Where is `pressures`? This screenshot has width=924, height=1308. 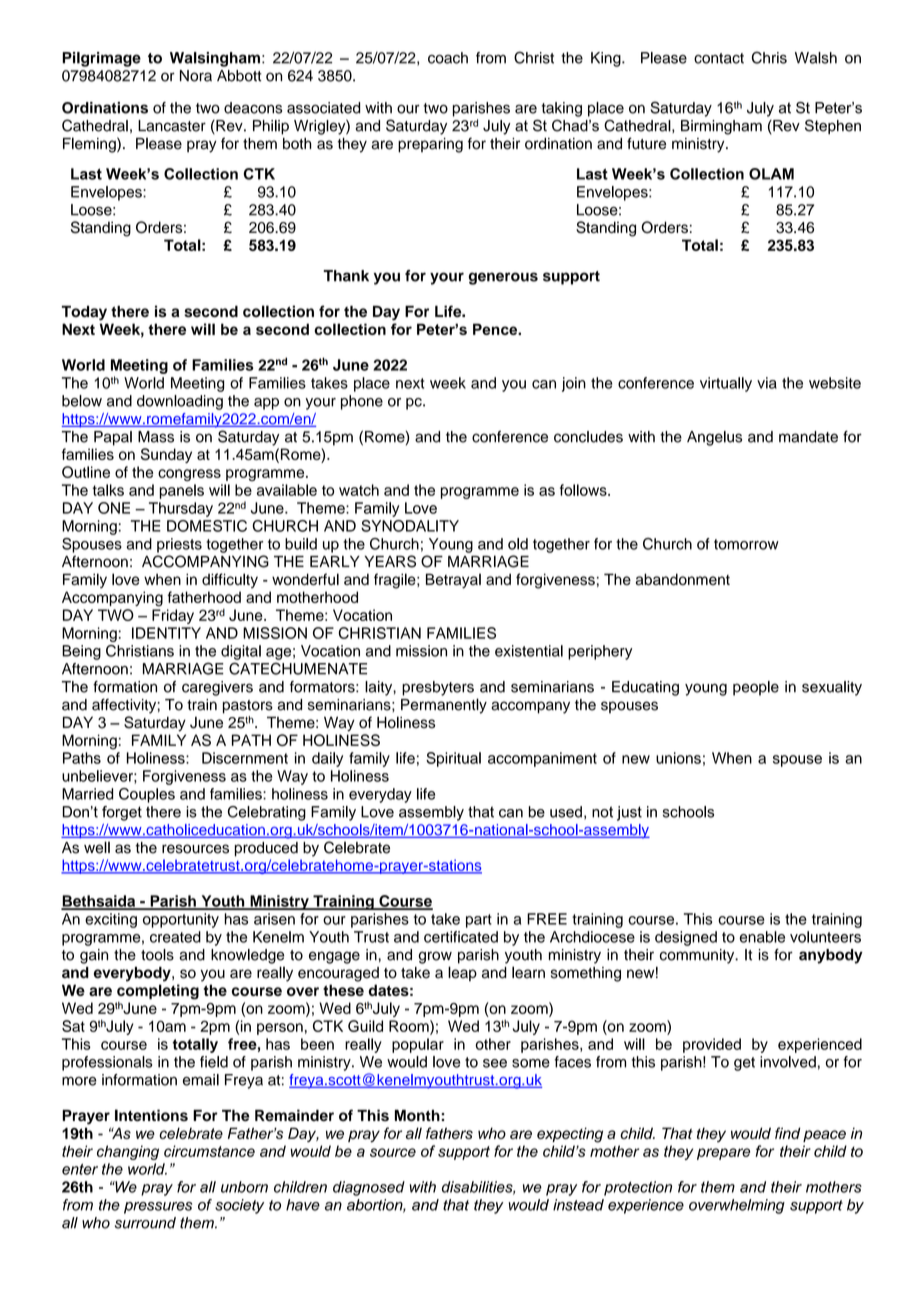 pressures is located at coordinates (158, 1208).
